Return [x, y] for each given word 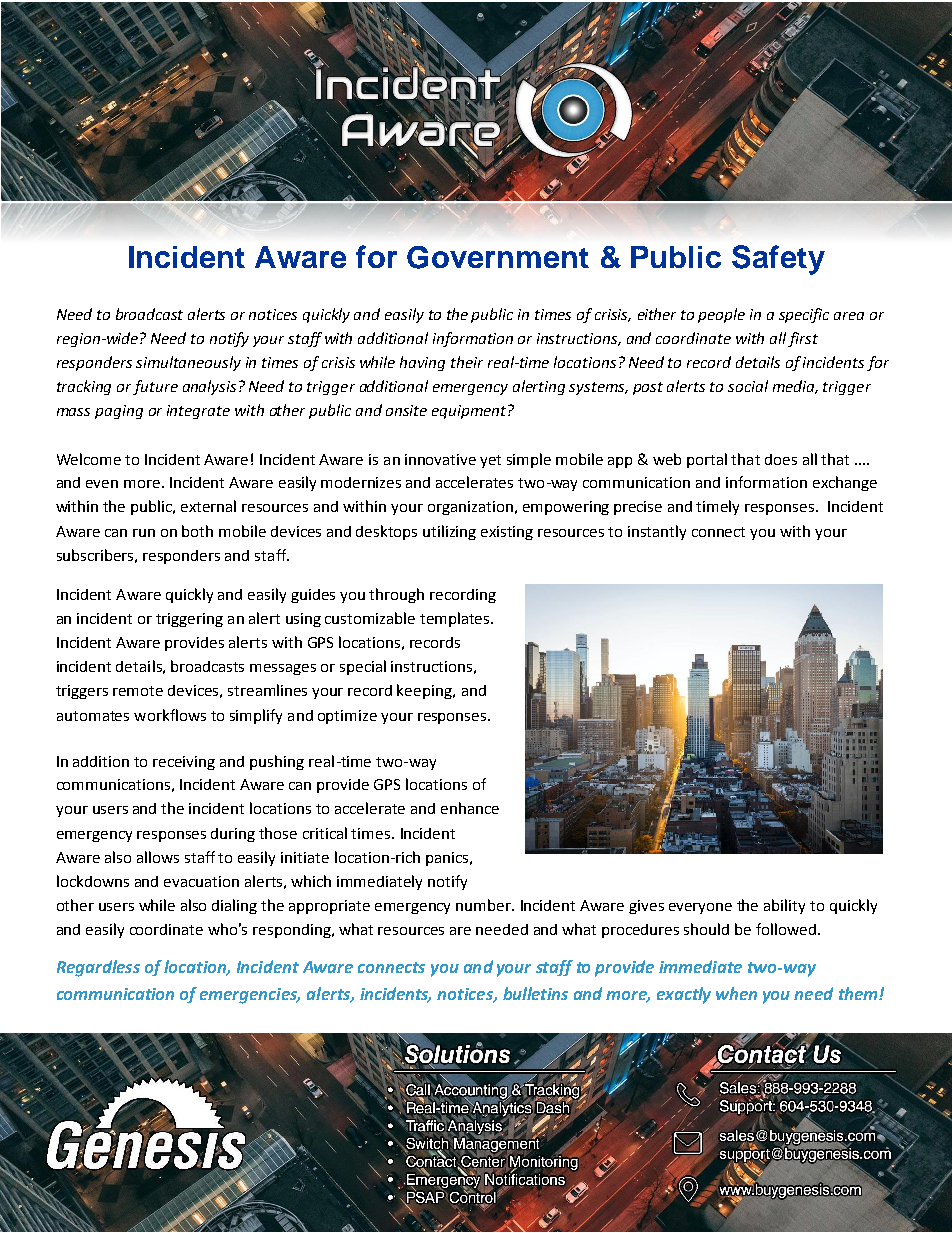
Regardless [98, 968]
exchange [845, 483]
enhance [470, 808]
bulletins [535, 993]
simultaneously [188, 363]
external [208, 506]
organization [470, 508]
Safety [778, 260]
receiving [184, 763]
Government [498, 257]
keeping [425, 691]
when [736, 993]
